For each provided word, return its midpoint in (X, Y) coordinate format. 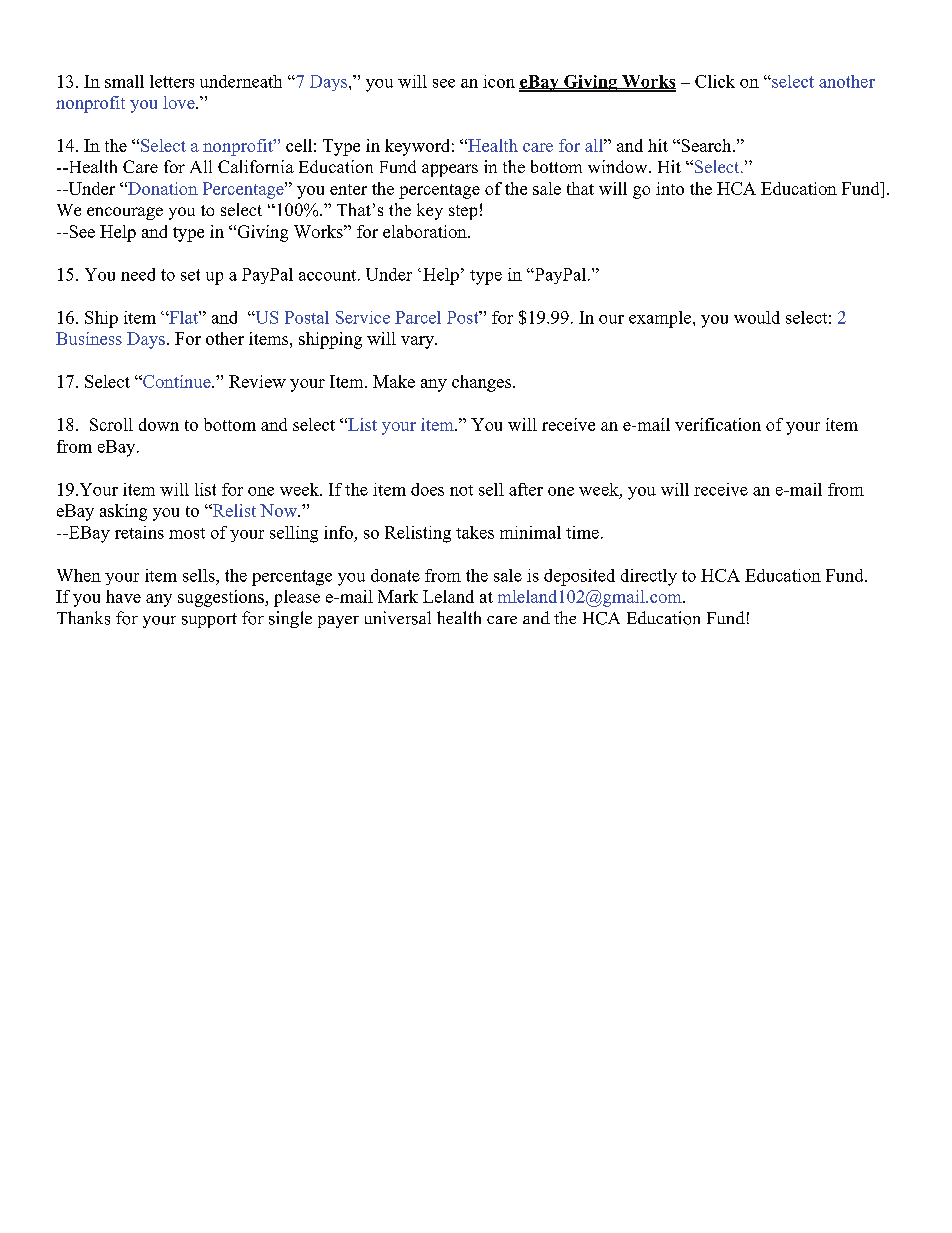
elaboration (426, 231)
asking (123, 512)
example (661, 319)
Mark (398, 596)
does (427, 489)
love (180, 102)
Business (89, 338)
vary (418, 342)
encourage (125, 213)
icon (499, 81)
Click (715, 81)
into (670, 188)
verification (718, 424)
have (123, 596)
